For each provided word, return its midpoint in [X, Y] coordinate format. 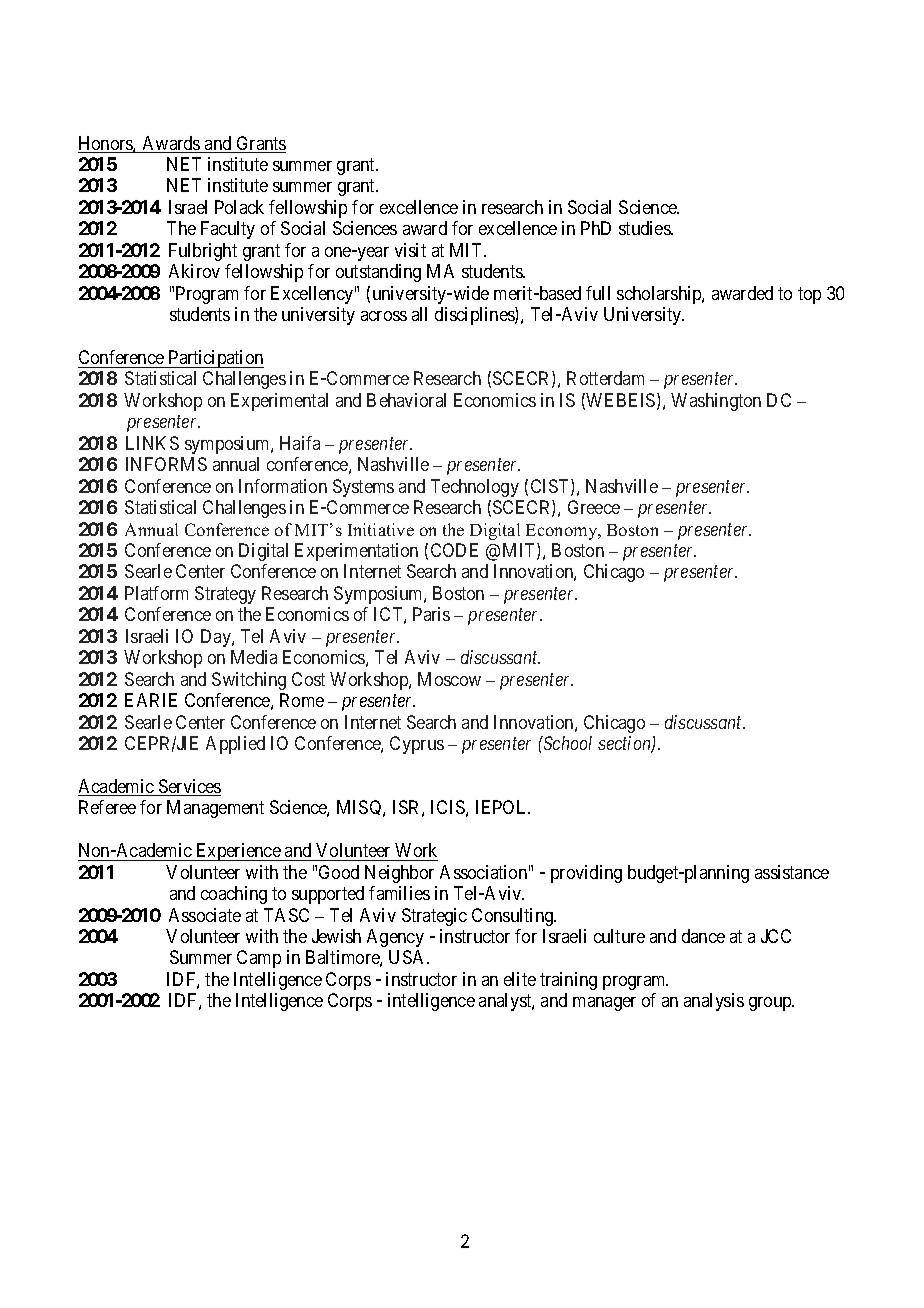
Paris [431, 614]
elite [520, 979]
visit [410, 250]
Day [217, 638]
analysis [714, 1002]
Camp [259, 959]
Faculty [228, 230]
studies [645, 228]
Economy [563, 532]
